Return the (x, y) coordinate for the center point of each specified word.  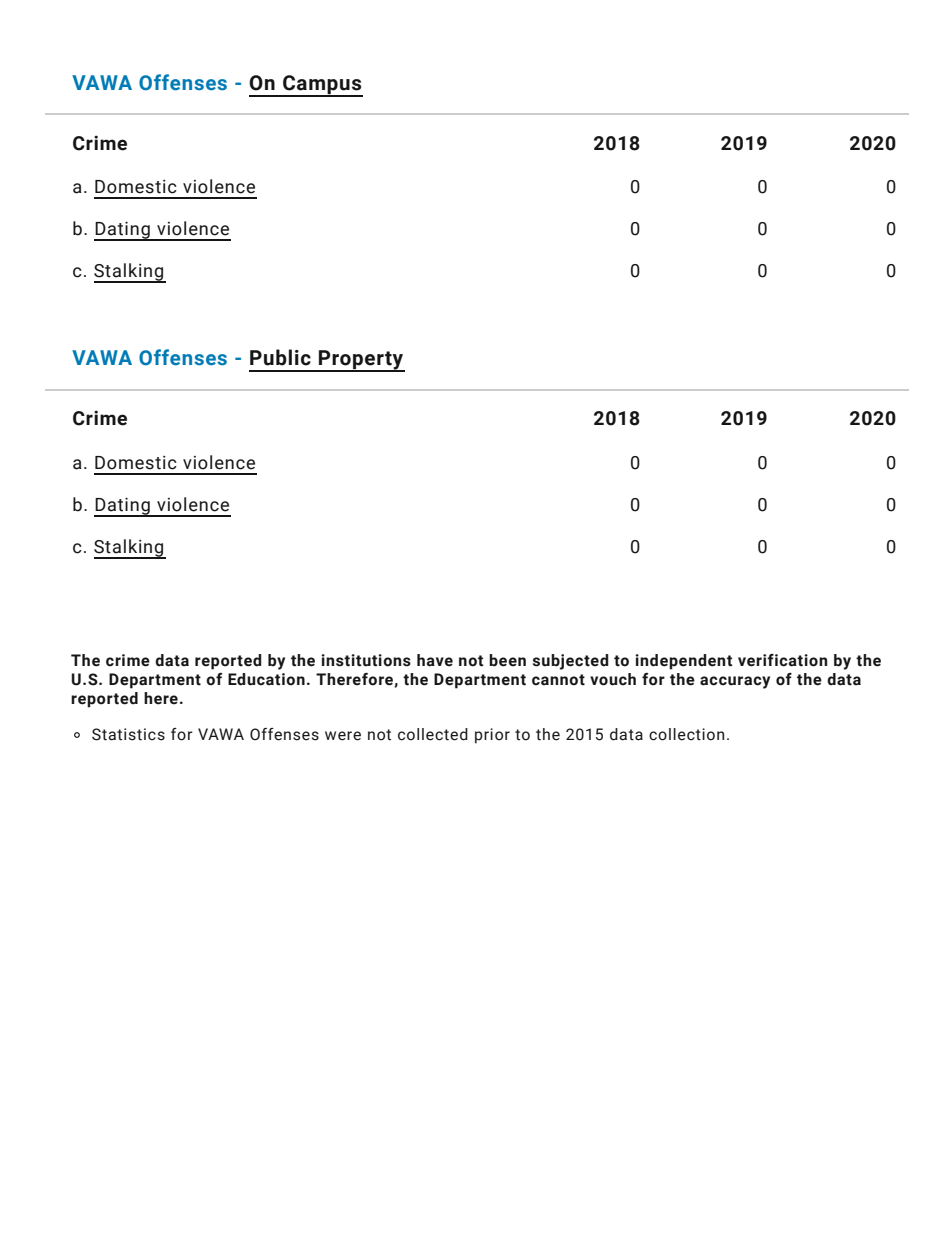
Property (361, 361)
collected (433, 734)
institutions (366, 660)
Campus (322, 85)
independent (683, 662)
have (435, 660)
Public (280, 357)
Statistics (128, 734)
